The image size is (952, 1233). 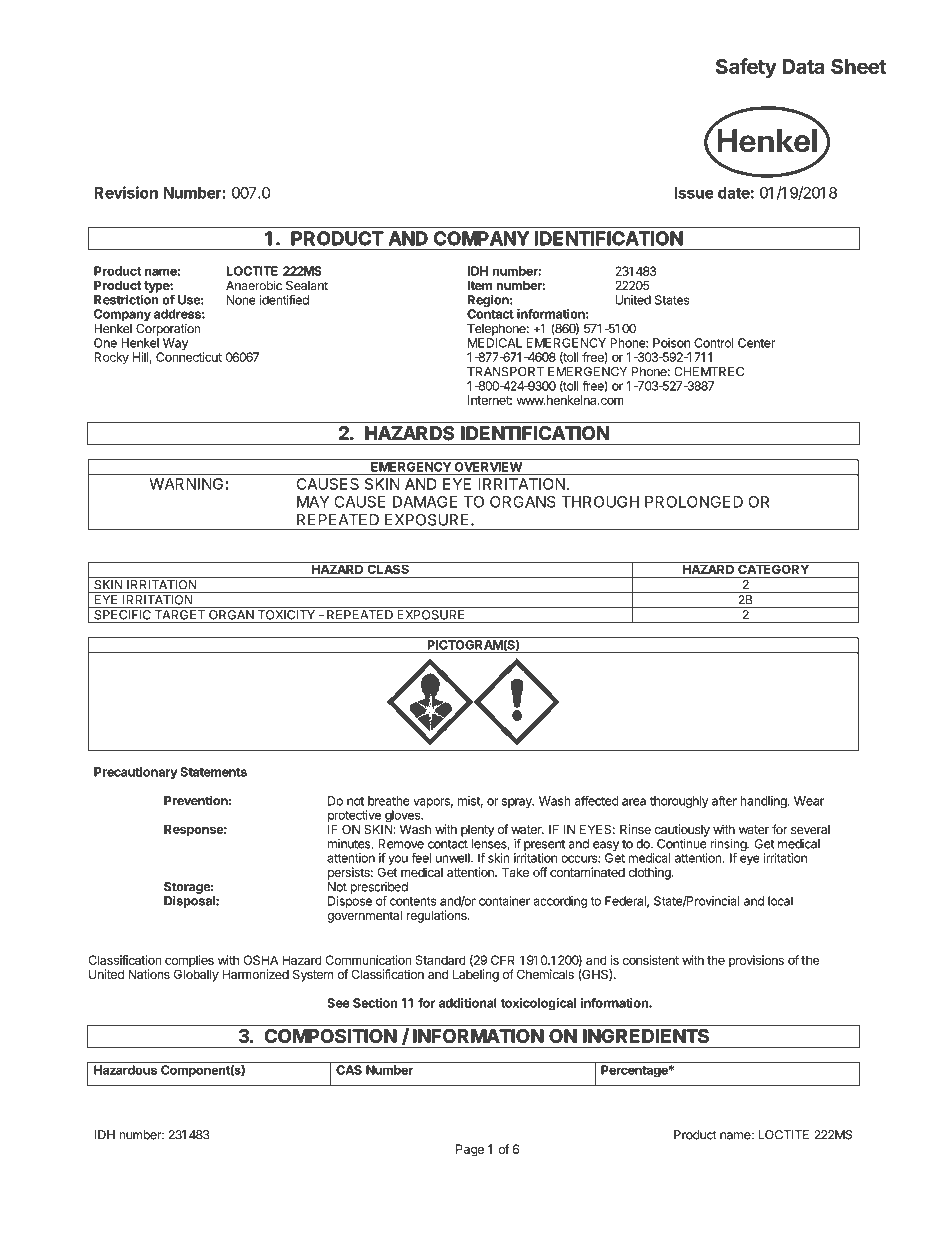 What do you see at coordinates (756, 343) in the document?
I see `Center` at bounding box center [756, 343].
